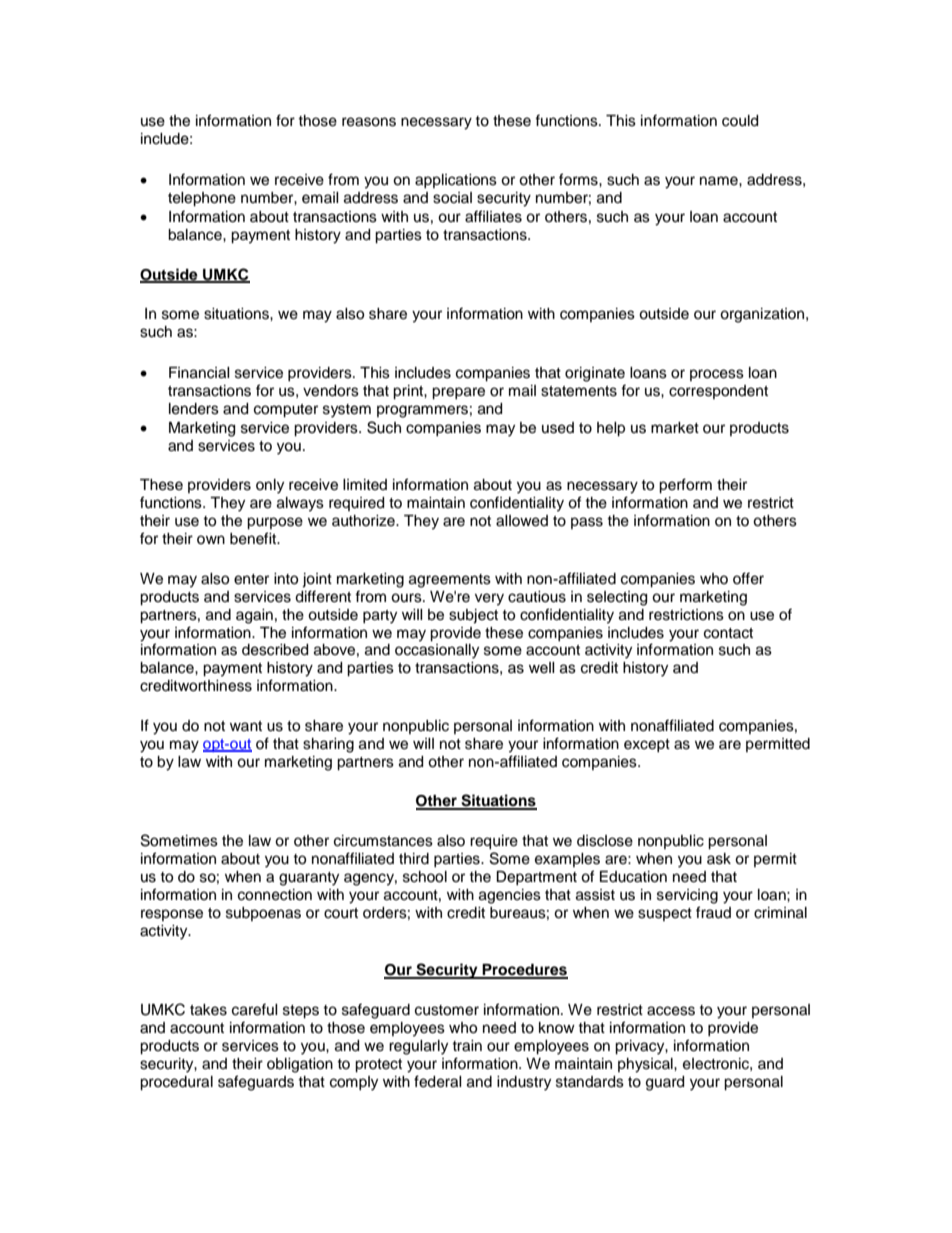 This page has height=1233, width=952. Describe the element at coordinates (456, 181) in the page. I see `applications` at that location.
